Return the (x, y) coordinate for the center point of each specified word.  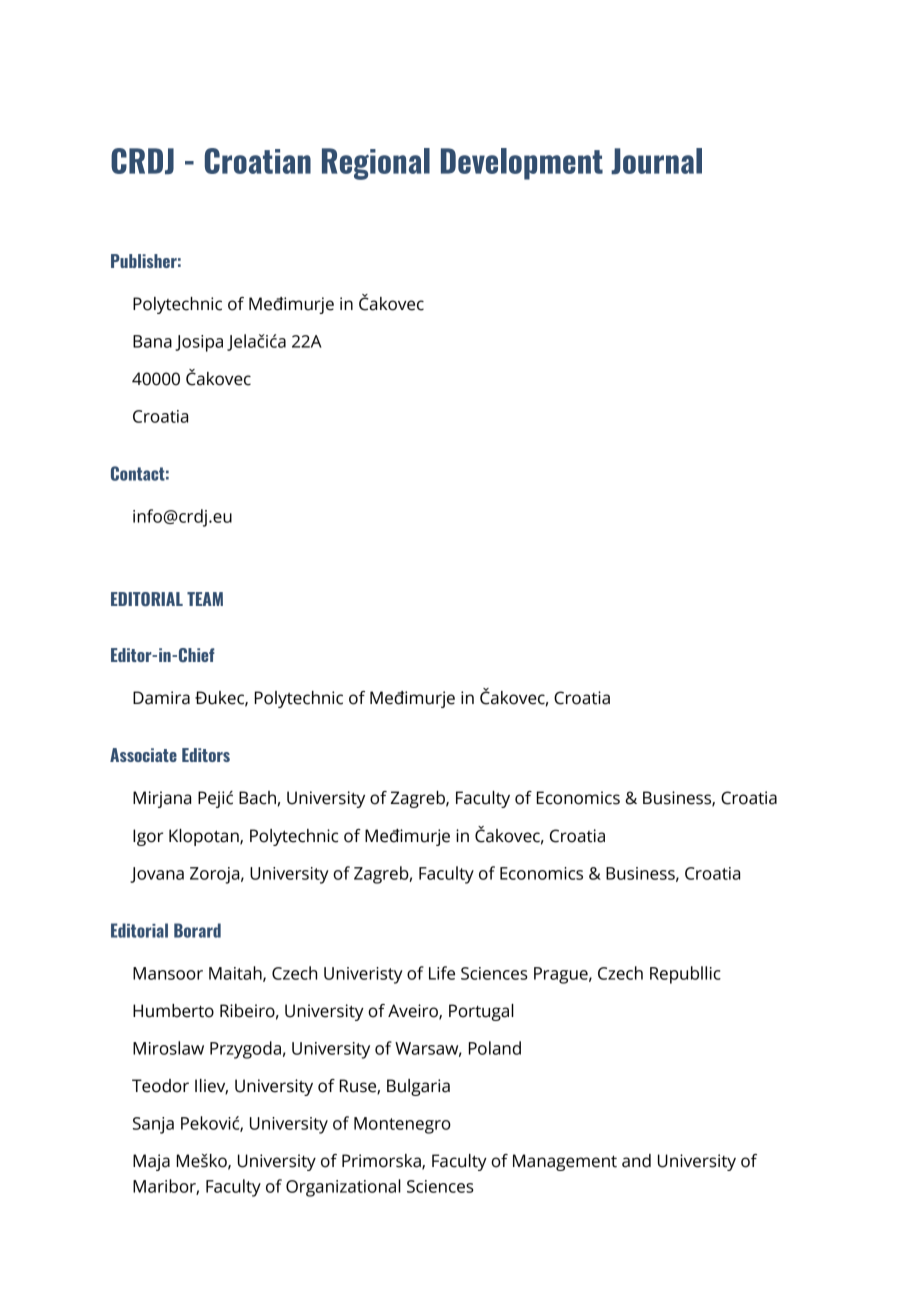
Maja (151, 1162)
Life (442, 973)
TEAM (205, 599)
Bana (152, 341)
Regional (376, 164)
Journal (656, 161)
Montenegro (402, 1125)
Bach (257, 798)
